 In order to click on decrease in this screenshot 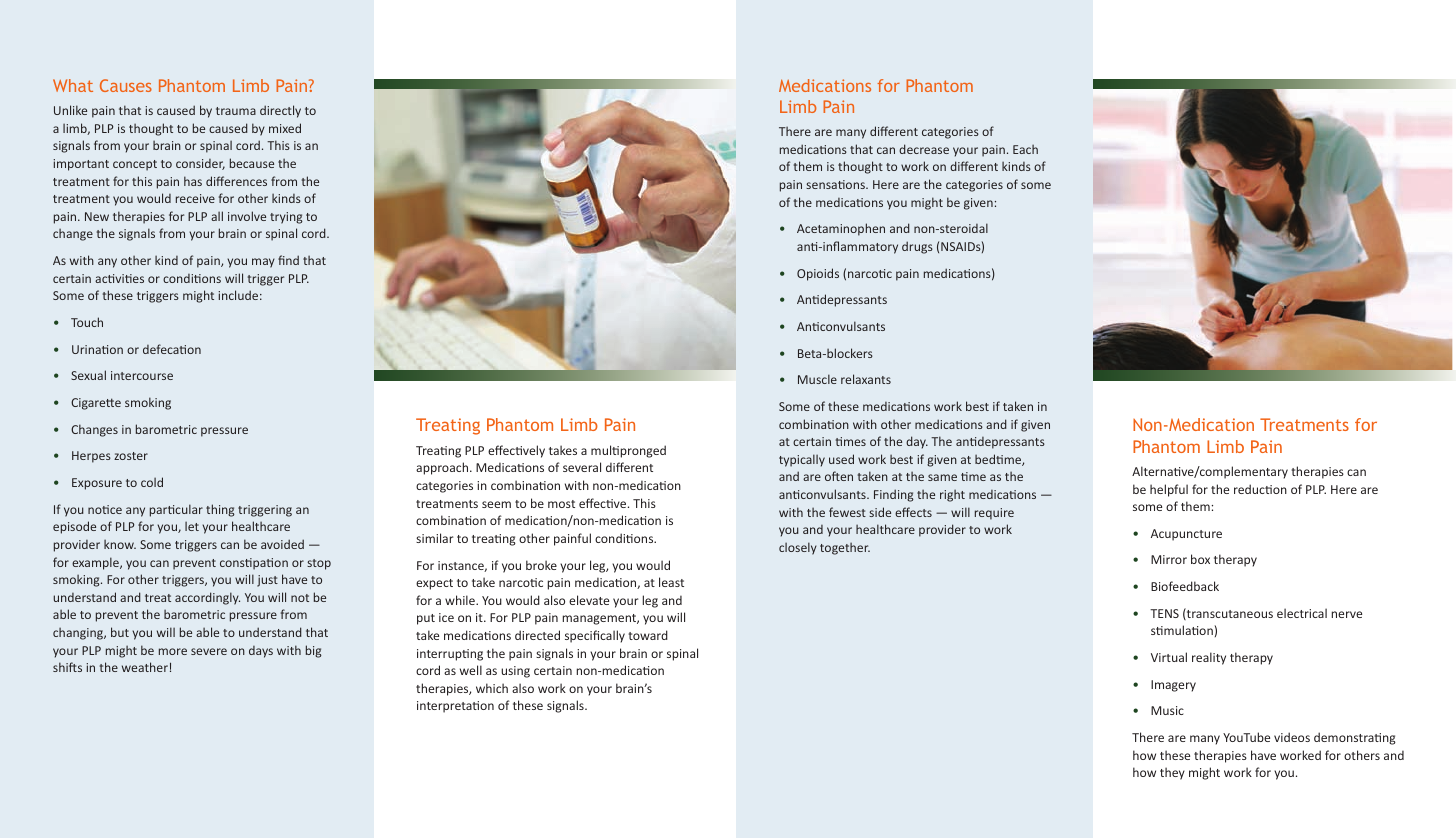, I will do `click(924, 149)`.
